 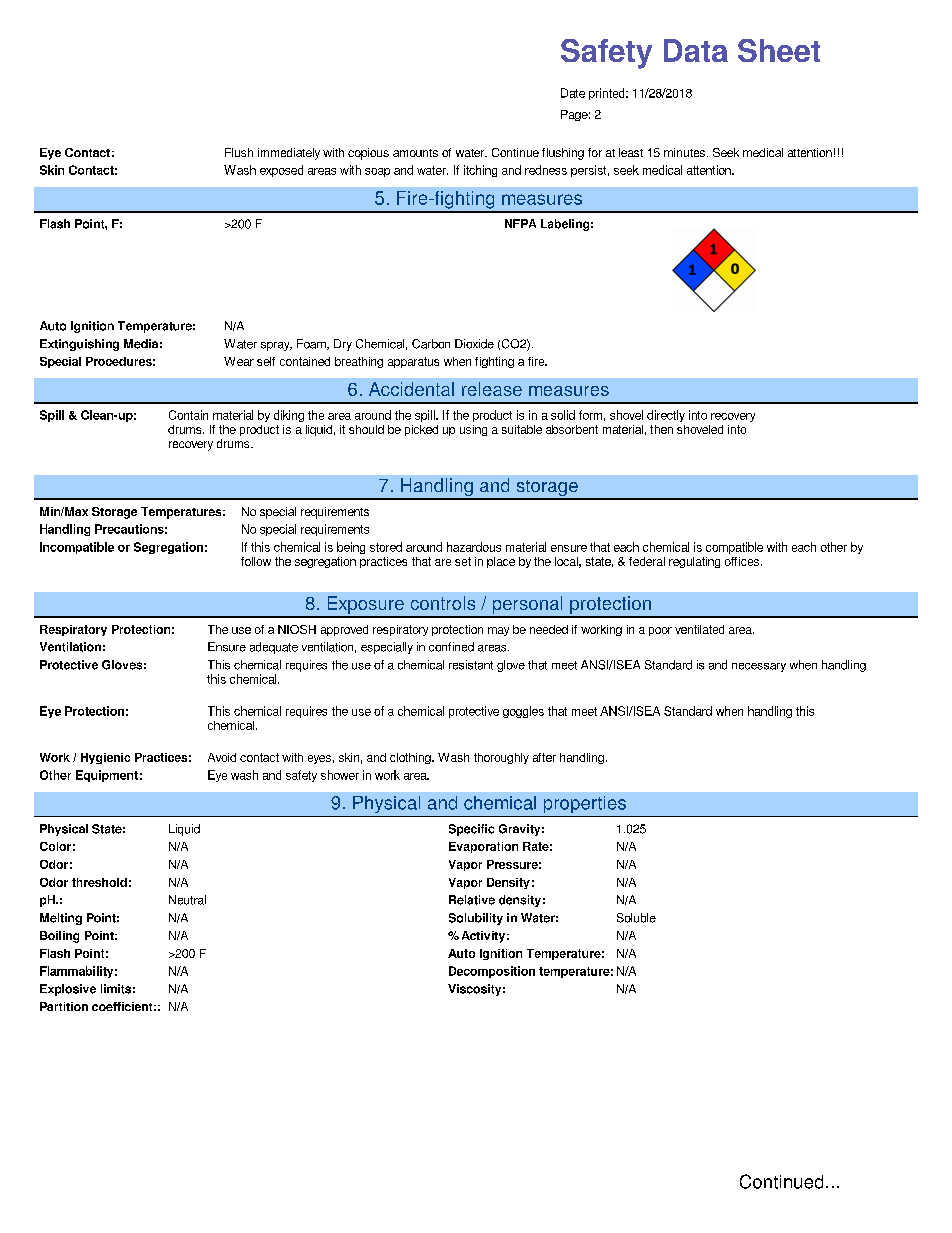 What do you see at coordinates (694, 562) in the page?
I see `regulating` at bounding box center [694, 562].
